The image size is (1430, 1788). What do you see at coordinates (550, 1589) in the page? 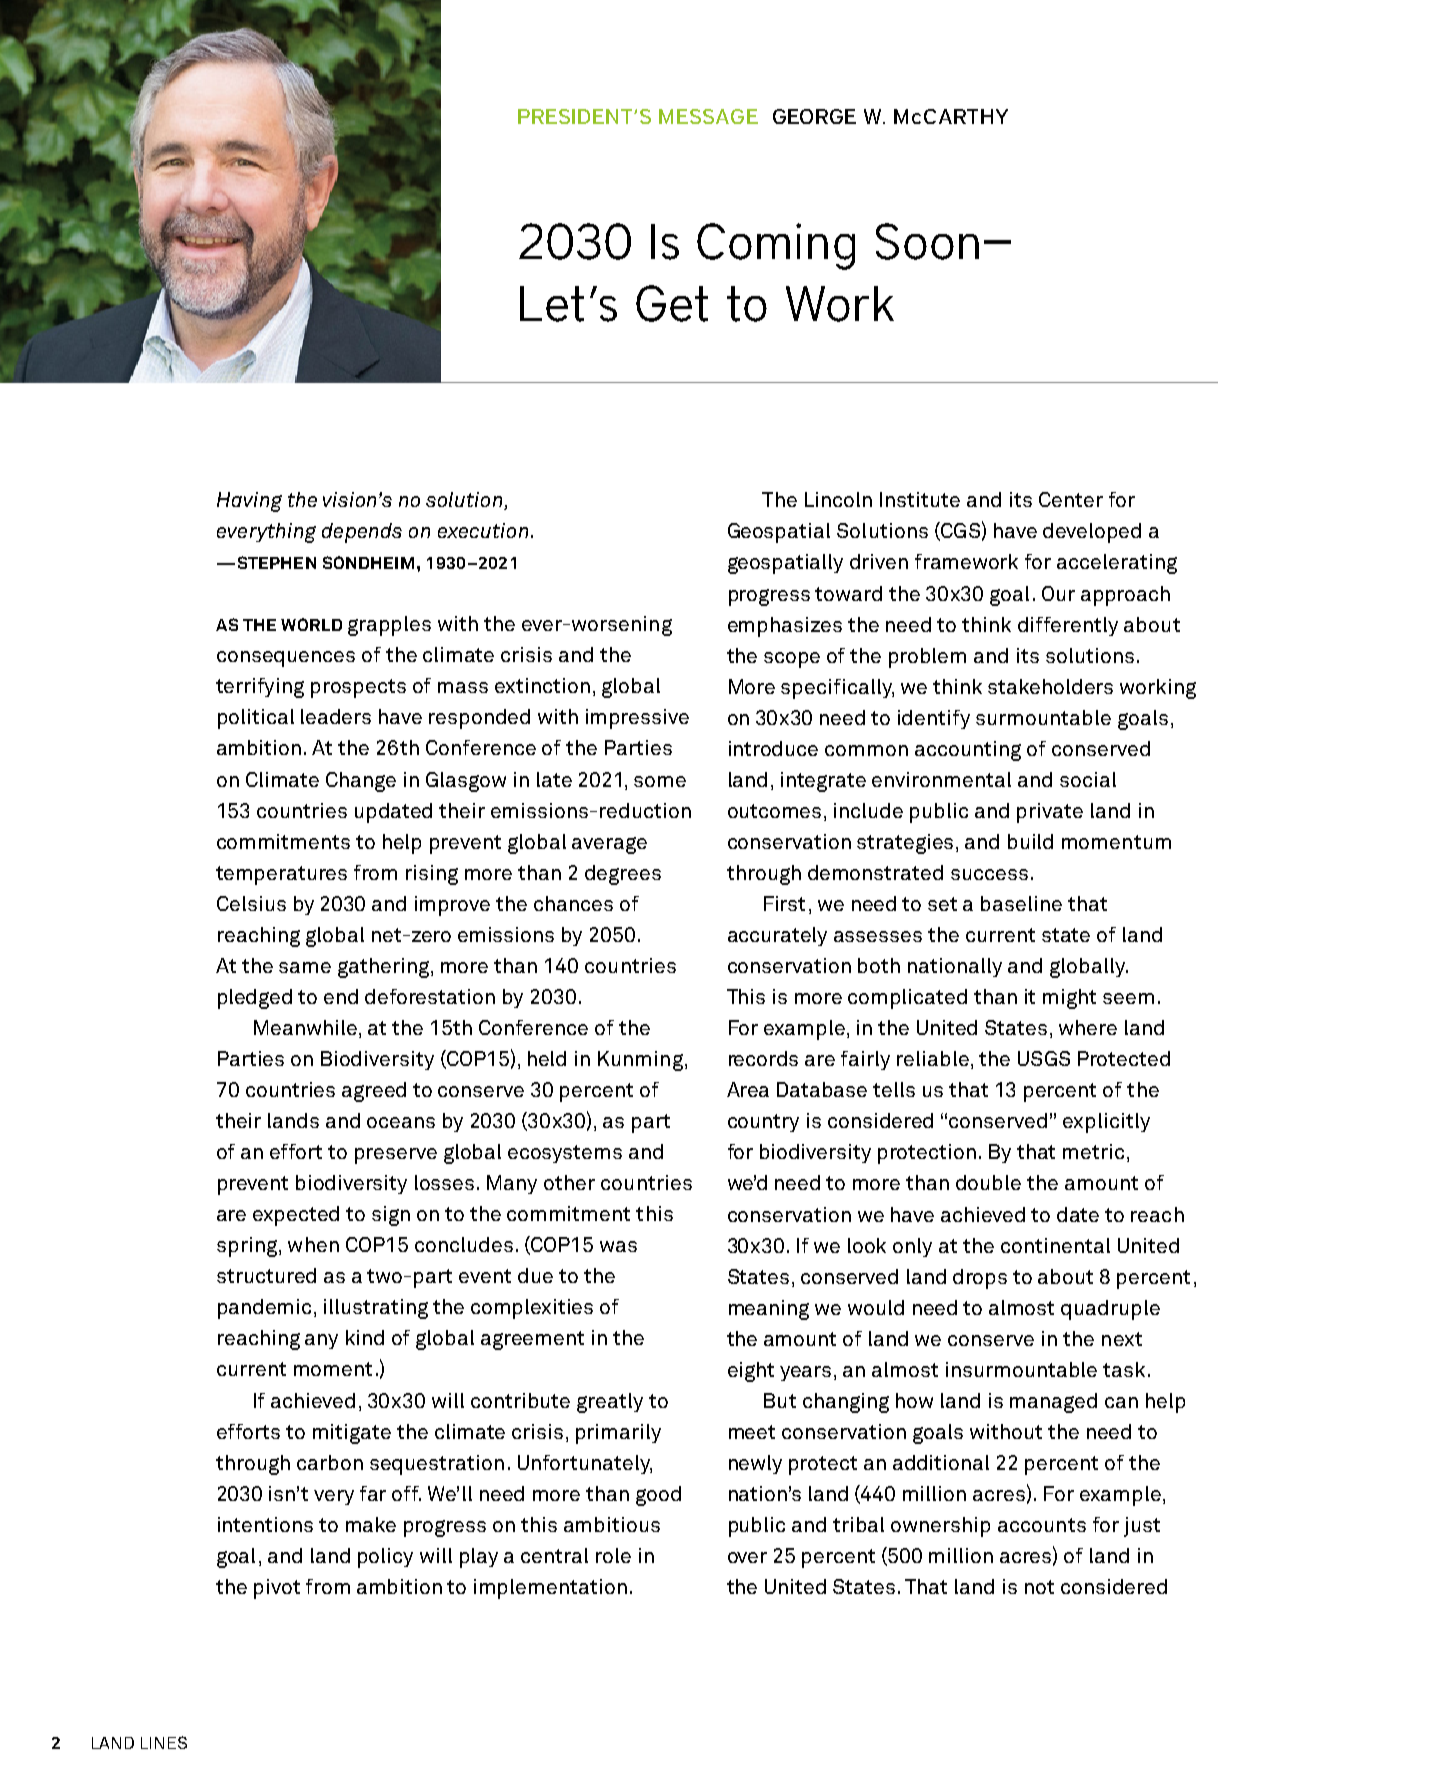
I see `implementation` at bounding box center [550, 1589].
